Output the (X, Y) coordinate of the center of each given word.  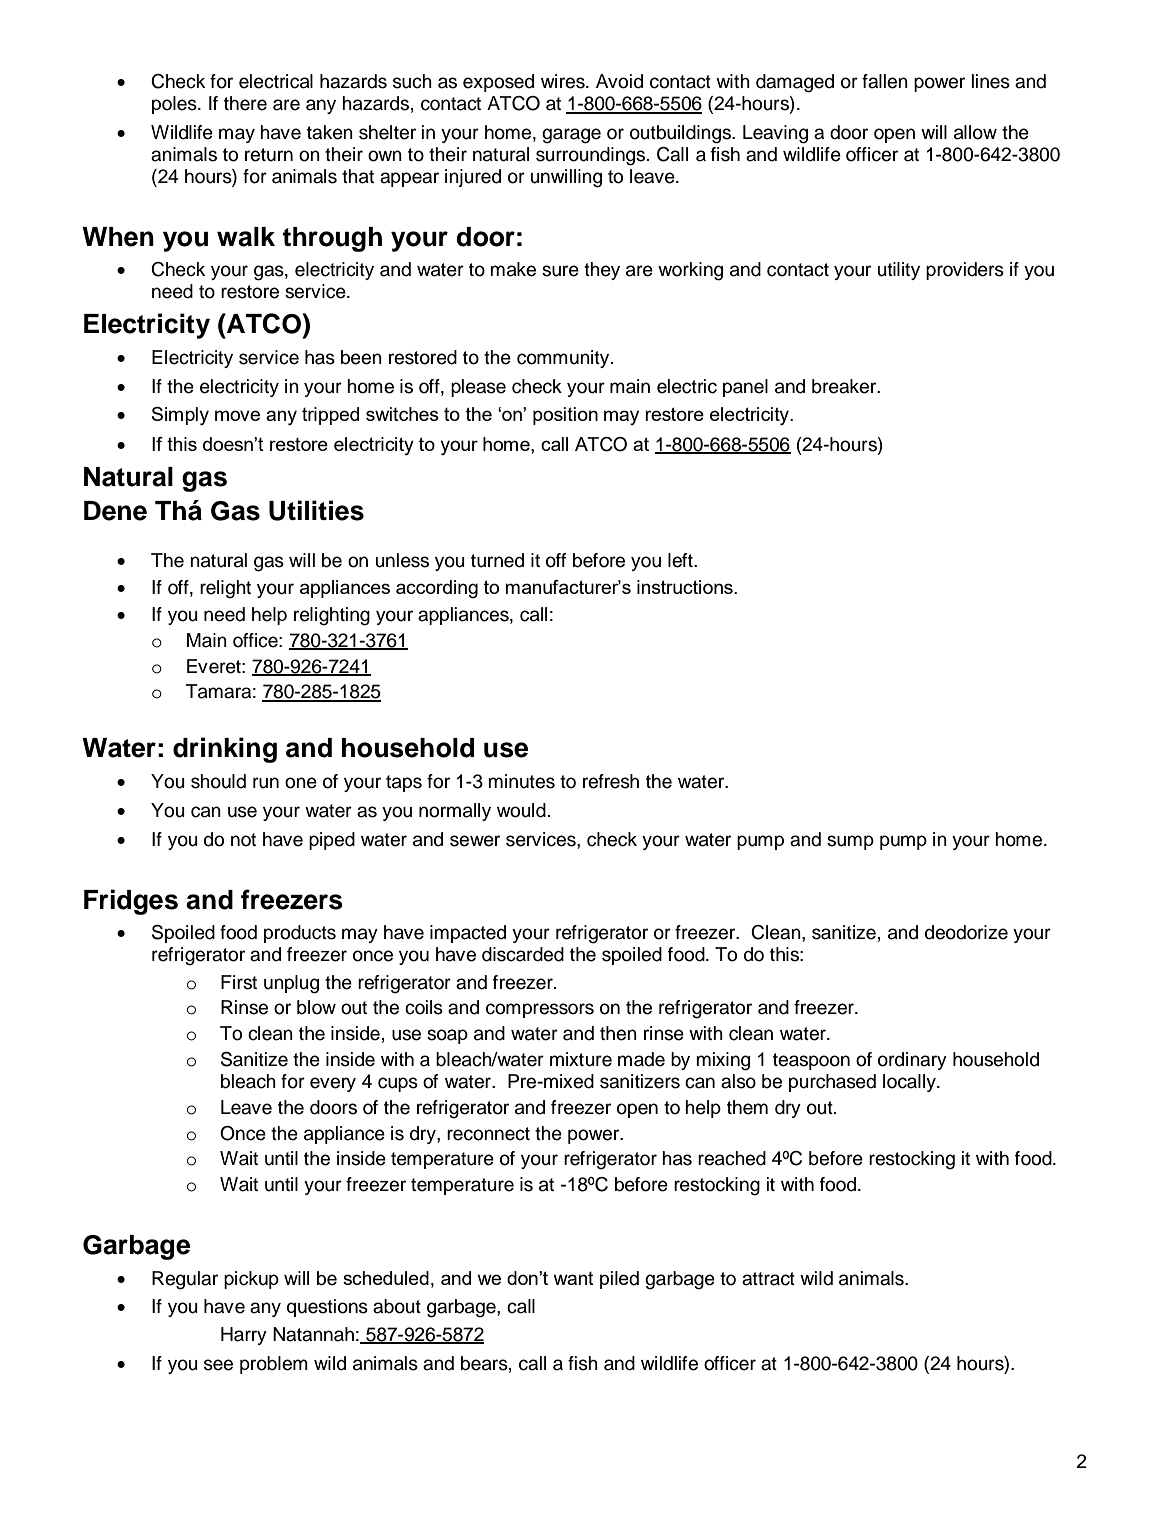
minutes (521, 781)
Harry (244, 1336)
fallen (885, 81)
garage (571, 136)
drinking (225, 750)
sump (850, 842)
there (245, 103)
